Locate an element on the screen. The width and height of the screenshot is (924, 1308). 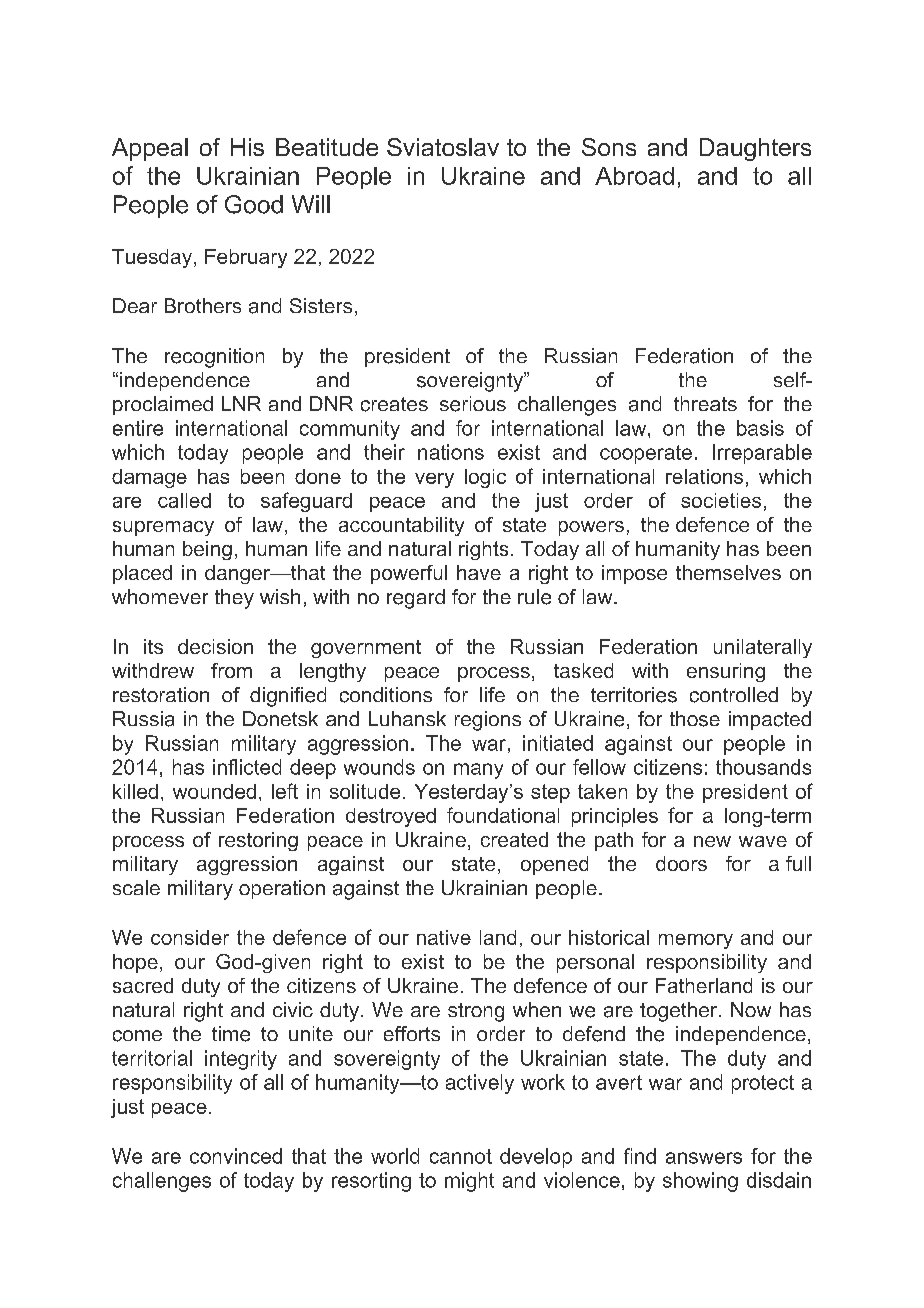
answers is located at coordinates (704, 1158).
